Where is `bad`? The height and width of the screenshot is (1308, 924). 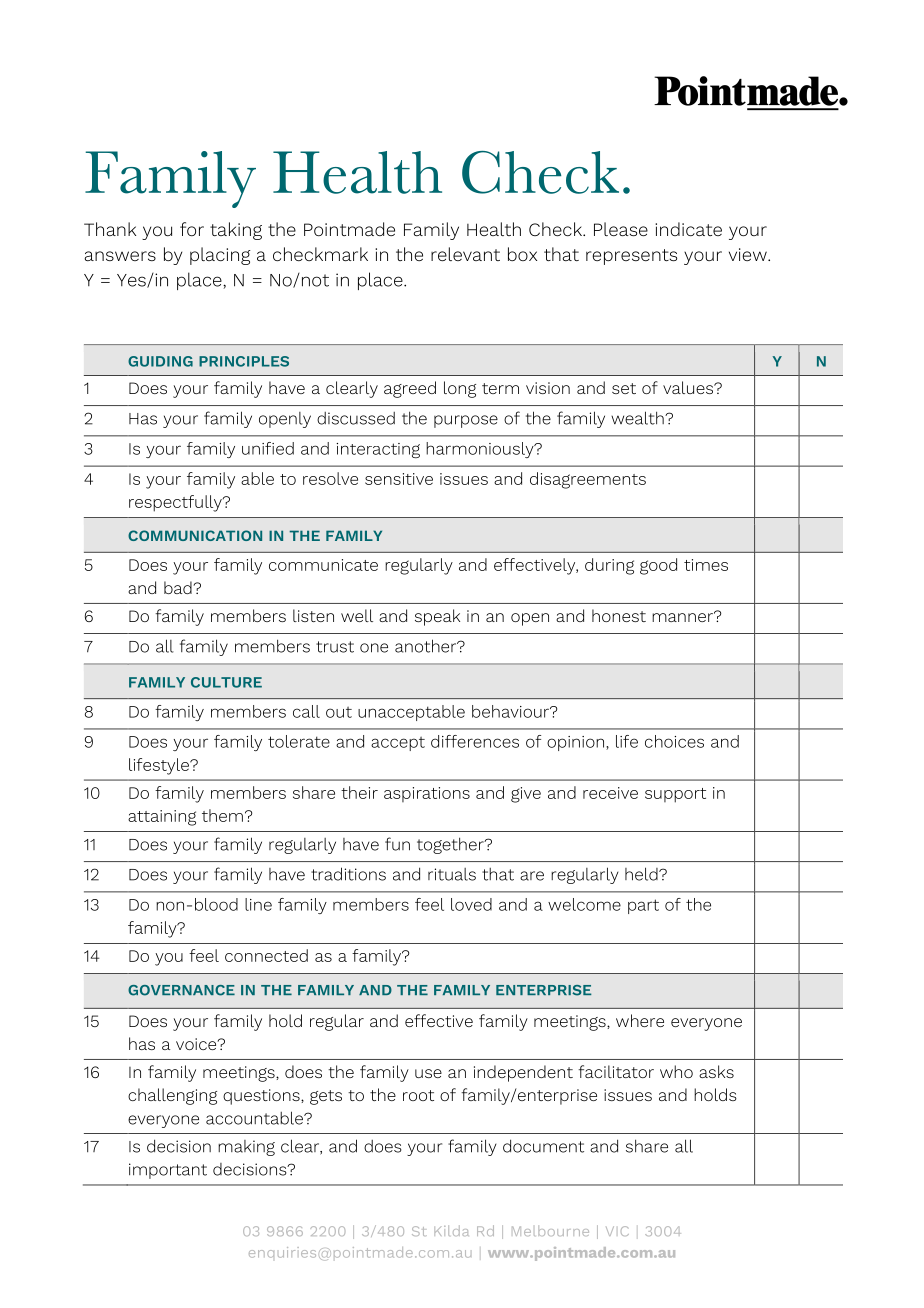
bad is located at coordinates (179, 587).
